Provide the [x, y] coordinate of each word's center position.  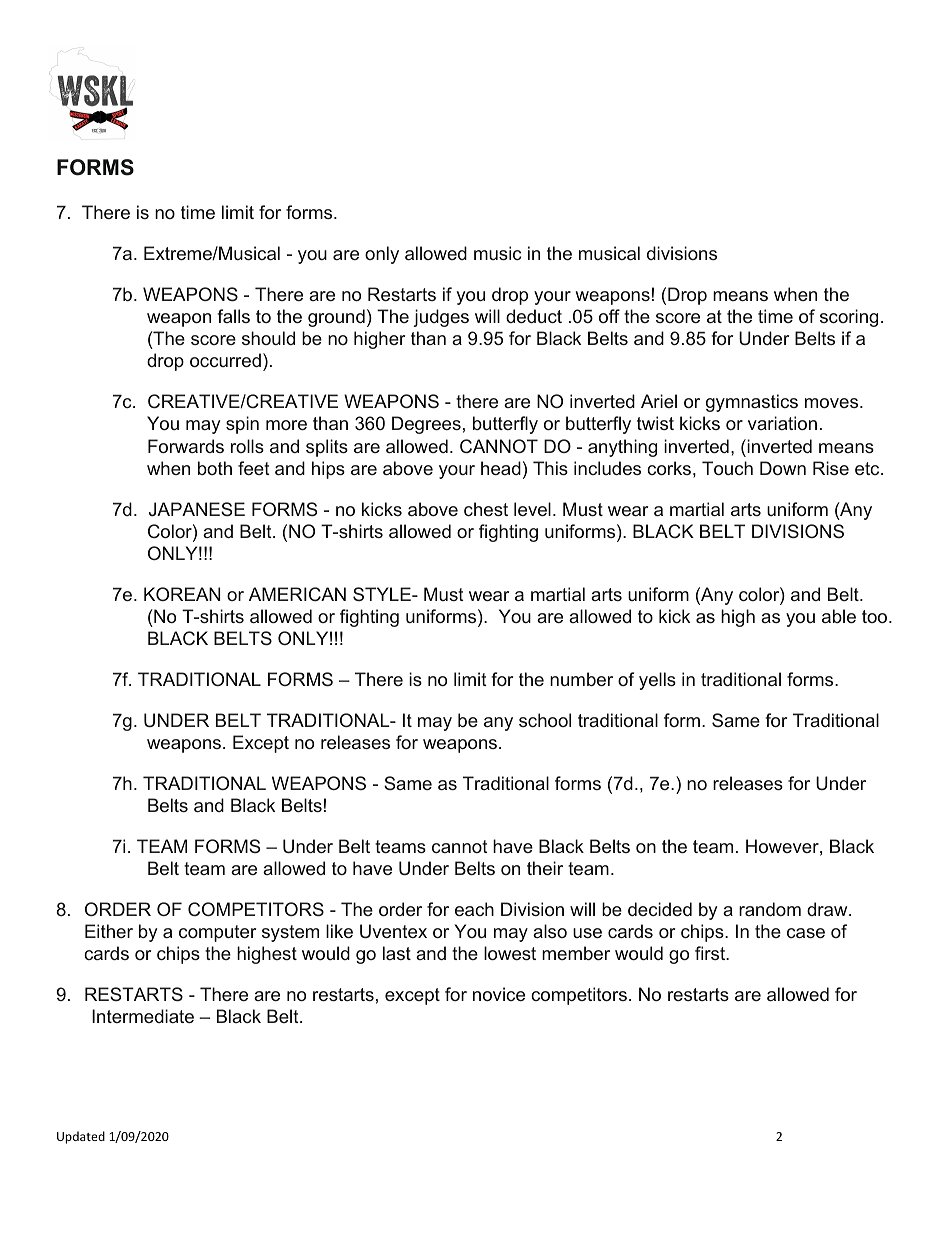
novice [499, 994]
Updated [81, 1137]
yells [657, 681]
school [545, 720]
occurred [225, 360]
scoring [849, 318]
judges [441, 318]
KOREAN [182, 594]
